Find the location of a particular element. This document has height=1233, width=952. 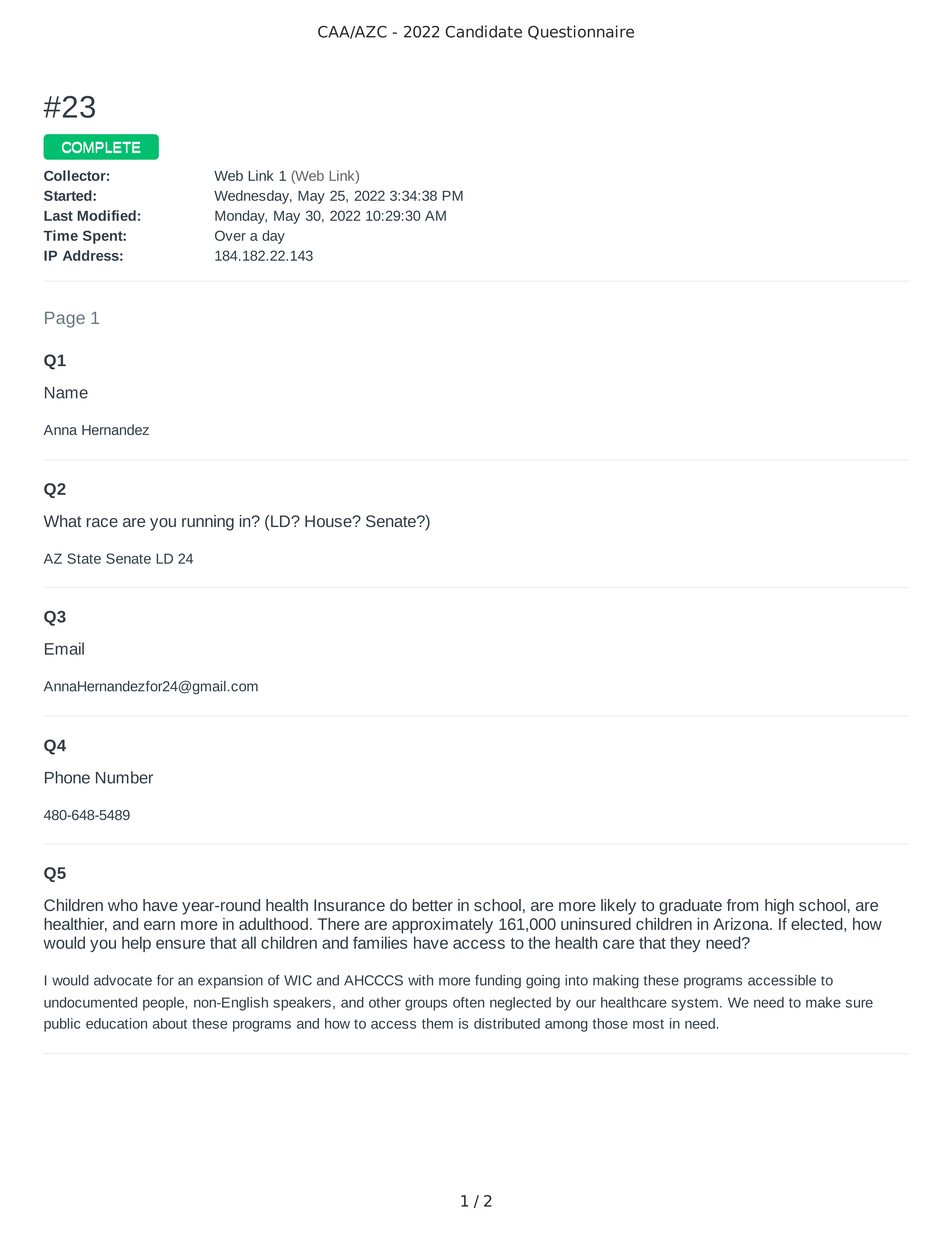

graduate is located at coordinates (690, 907).
